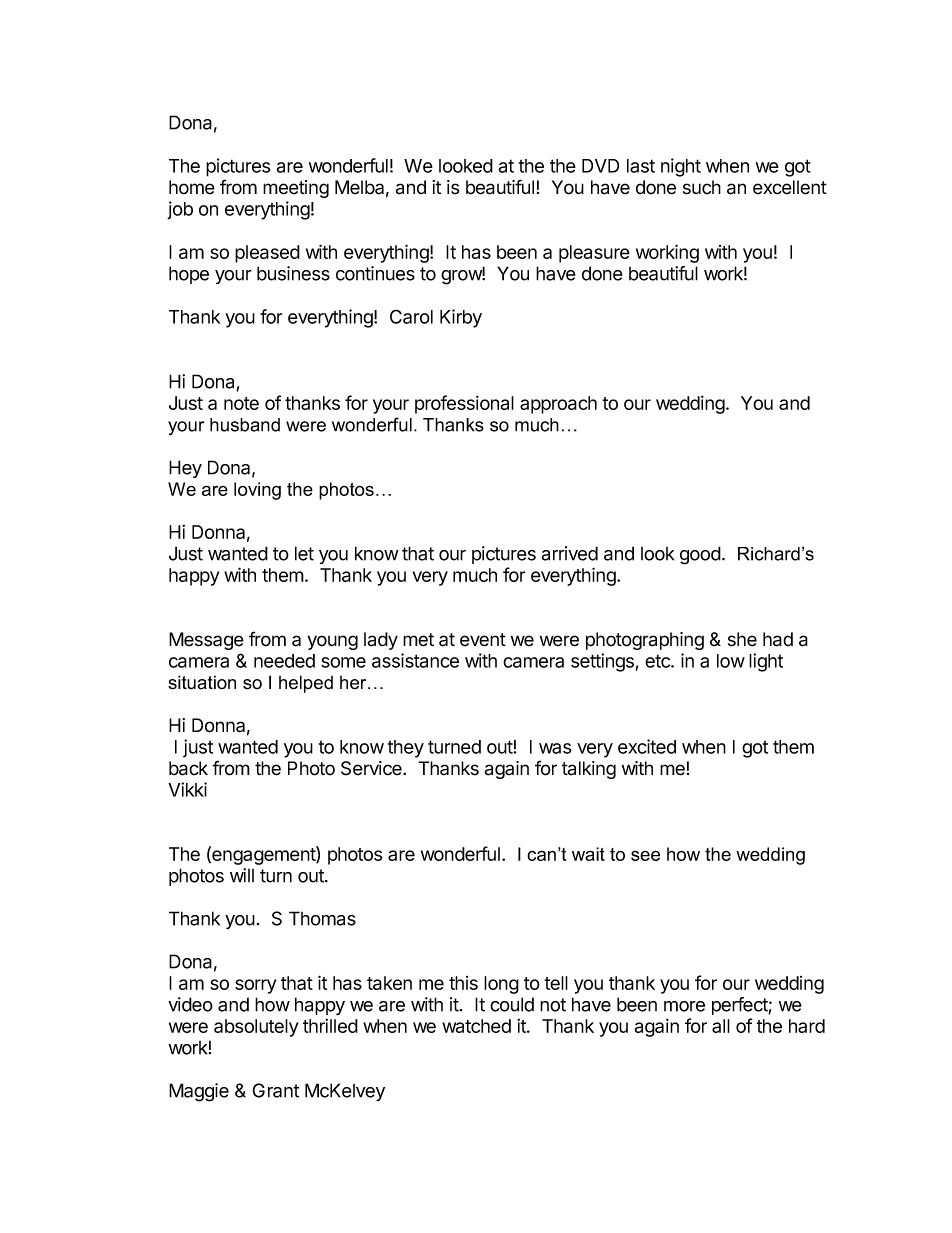  I want to click on meeting, so click(296, 189).
